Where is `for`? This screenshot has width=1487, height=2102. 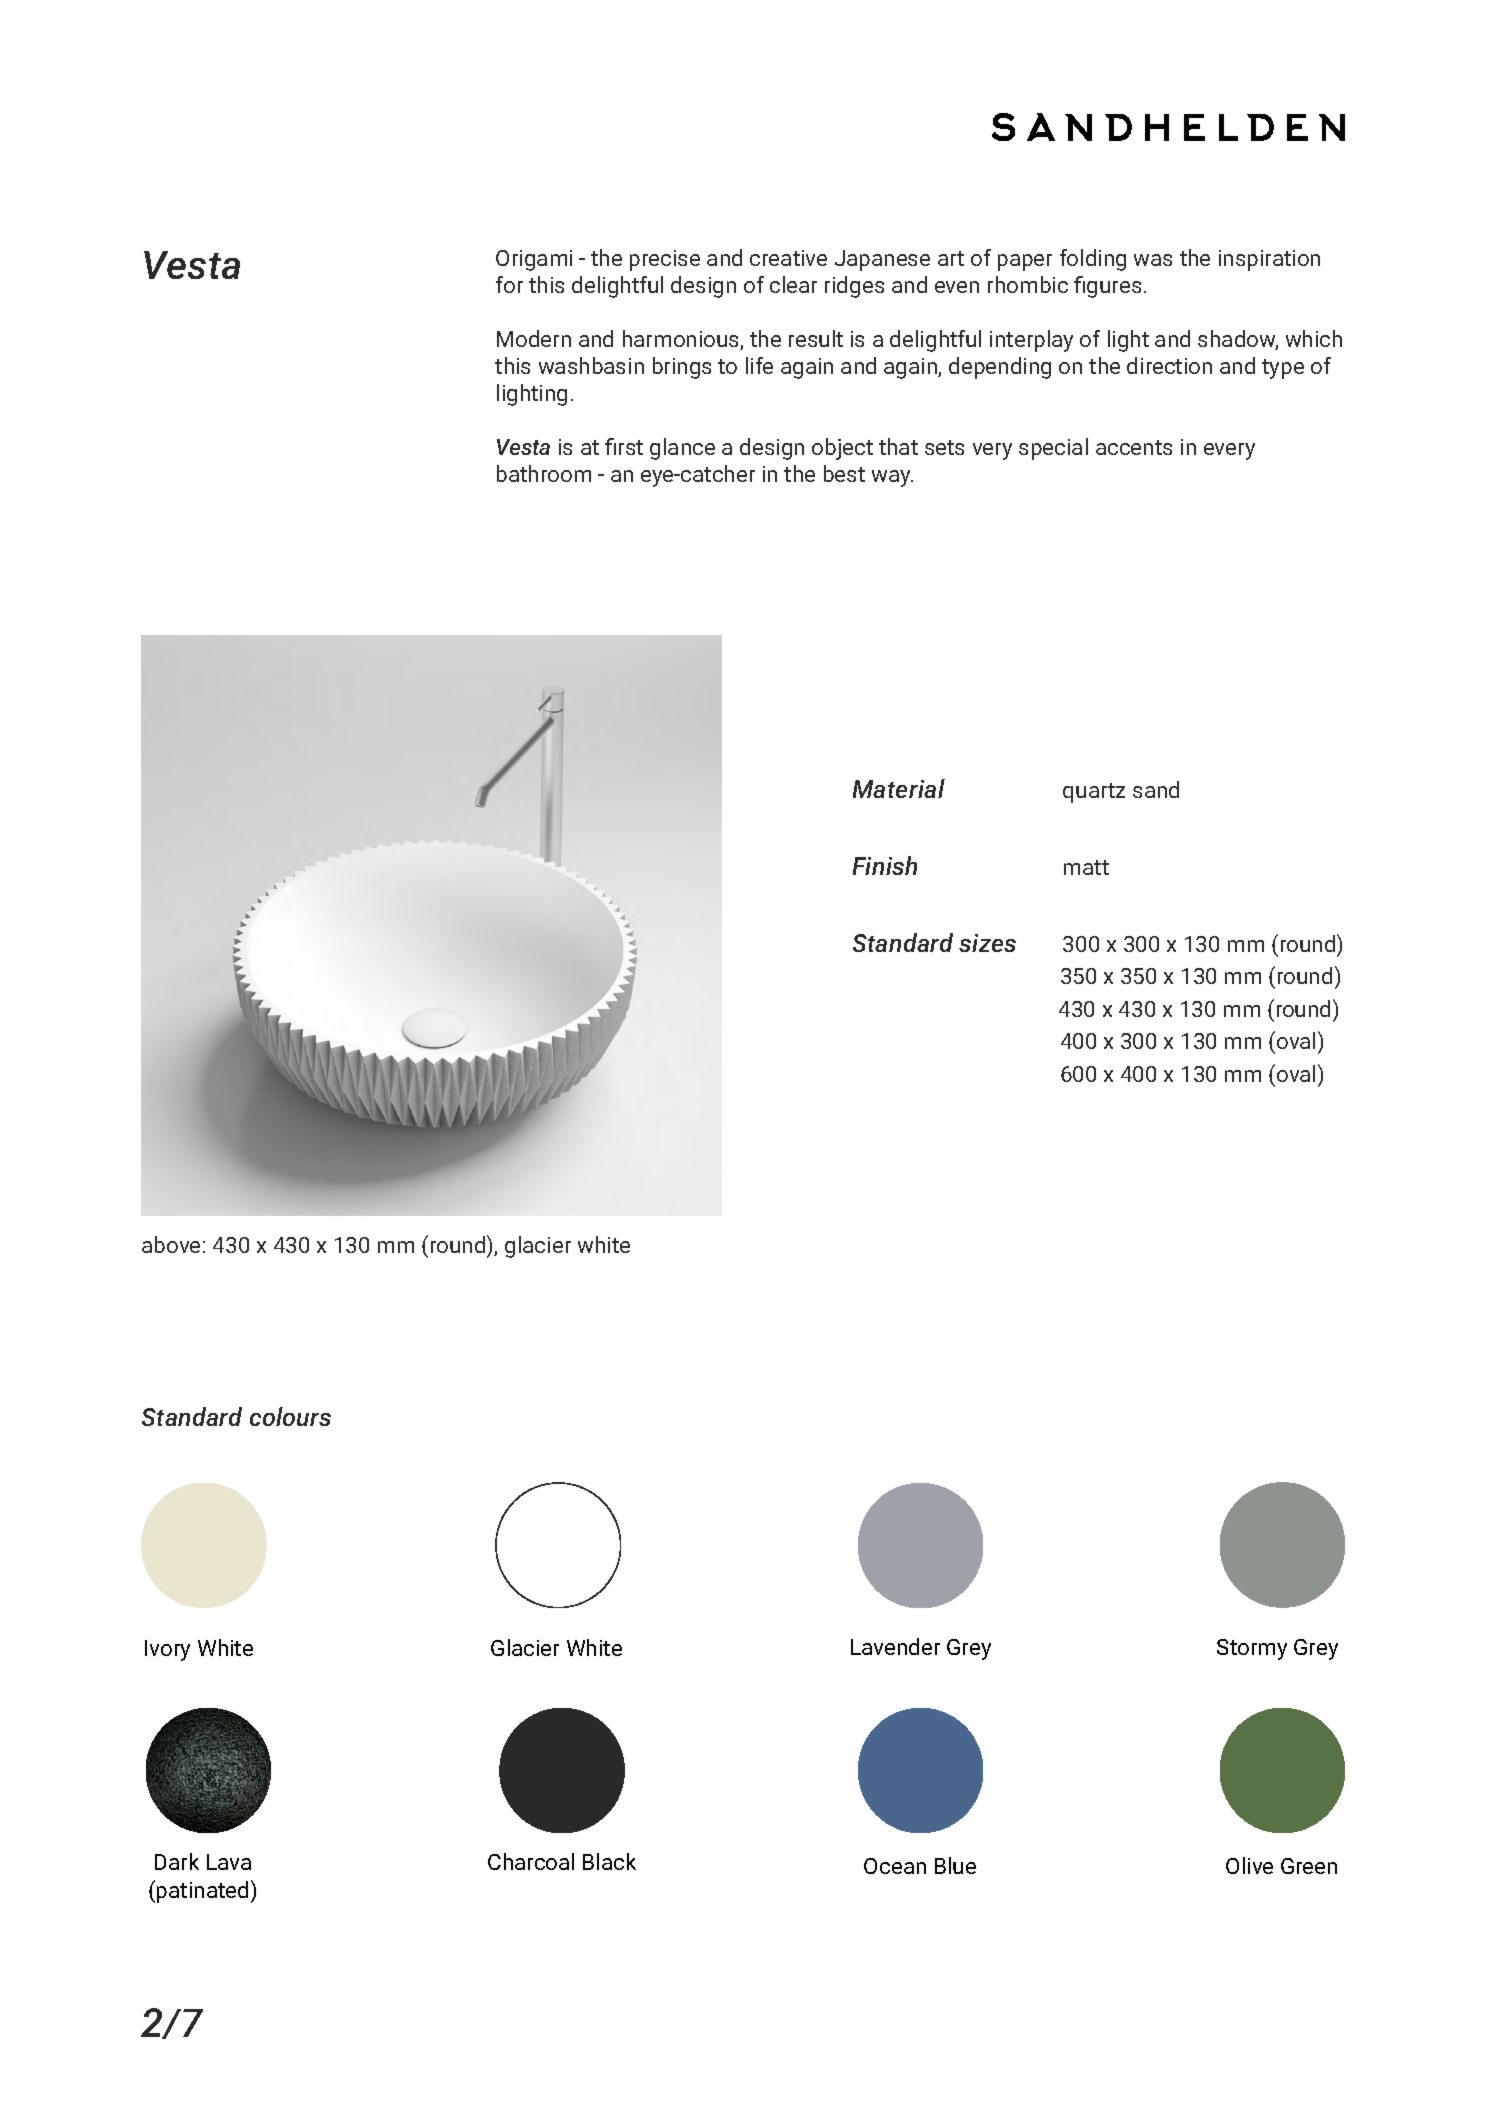 for is located at coordinates (509, 284).
